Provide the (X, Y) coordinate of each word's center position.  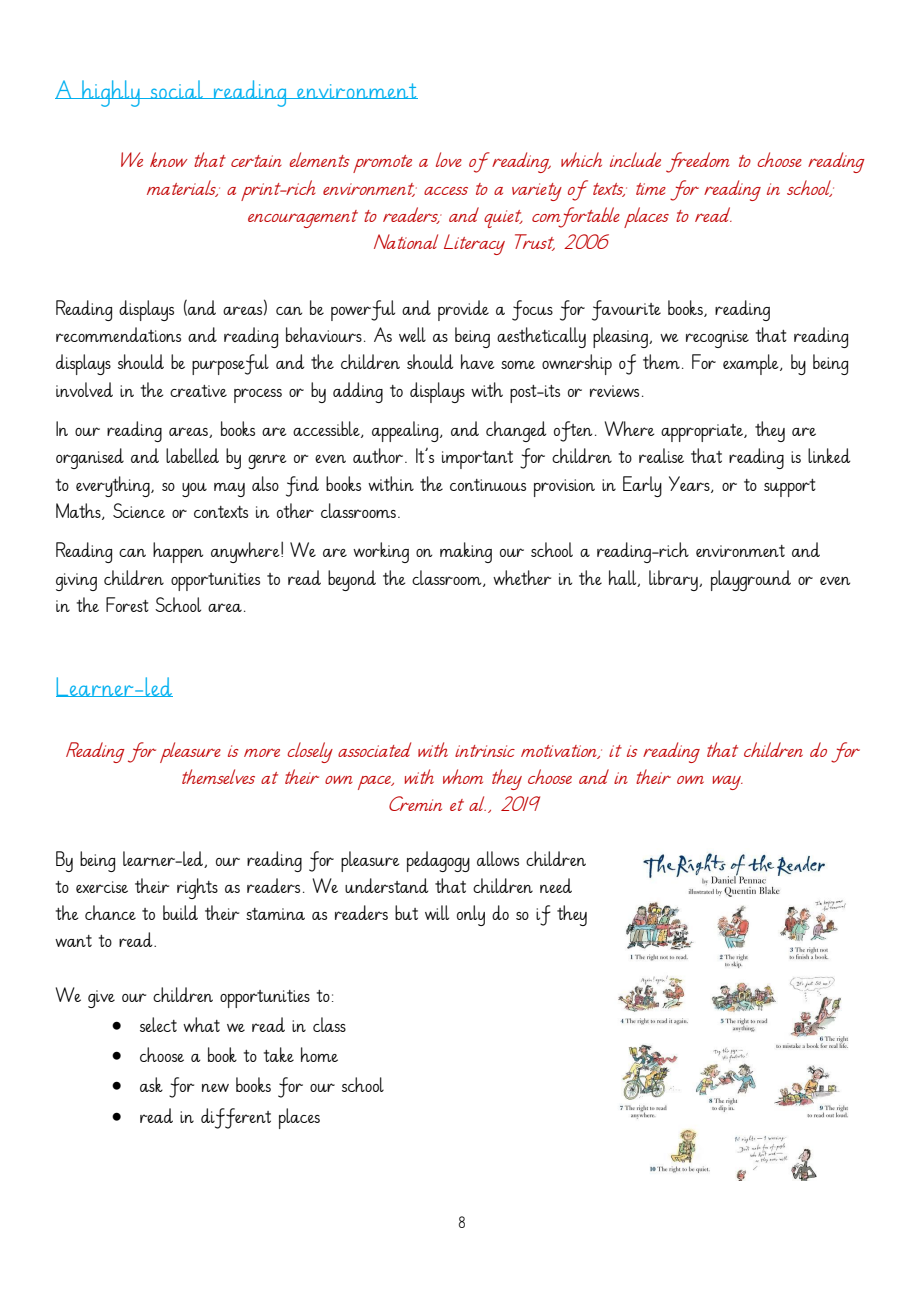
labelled (192, 455)
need (556, 885)
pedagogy (438, 861)
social (177, 89)
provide (463, 310)
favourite (626, 310)
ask (151, 1084)
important (477, 460)
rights (197, 888)
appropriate (703, 433)
